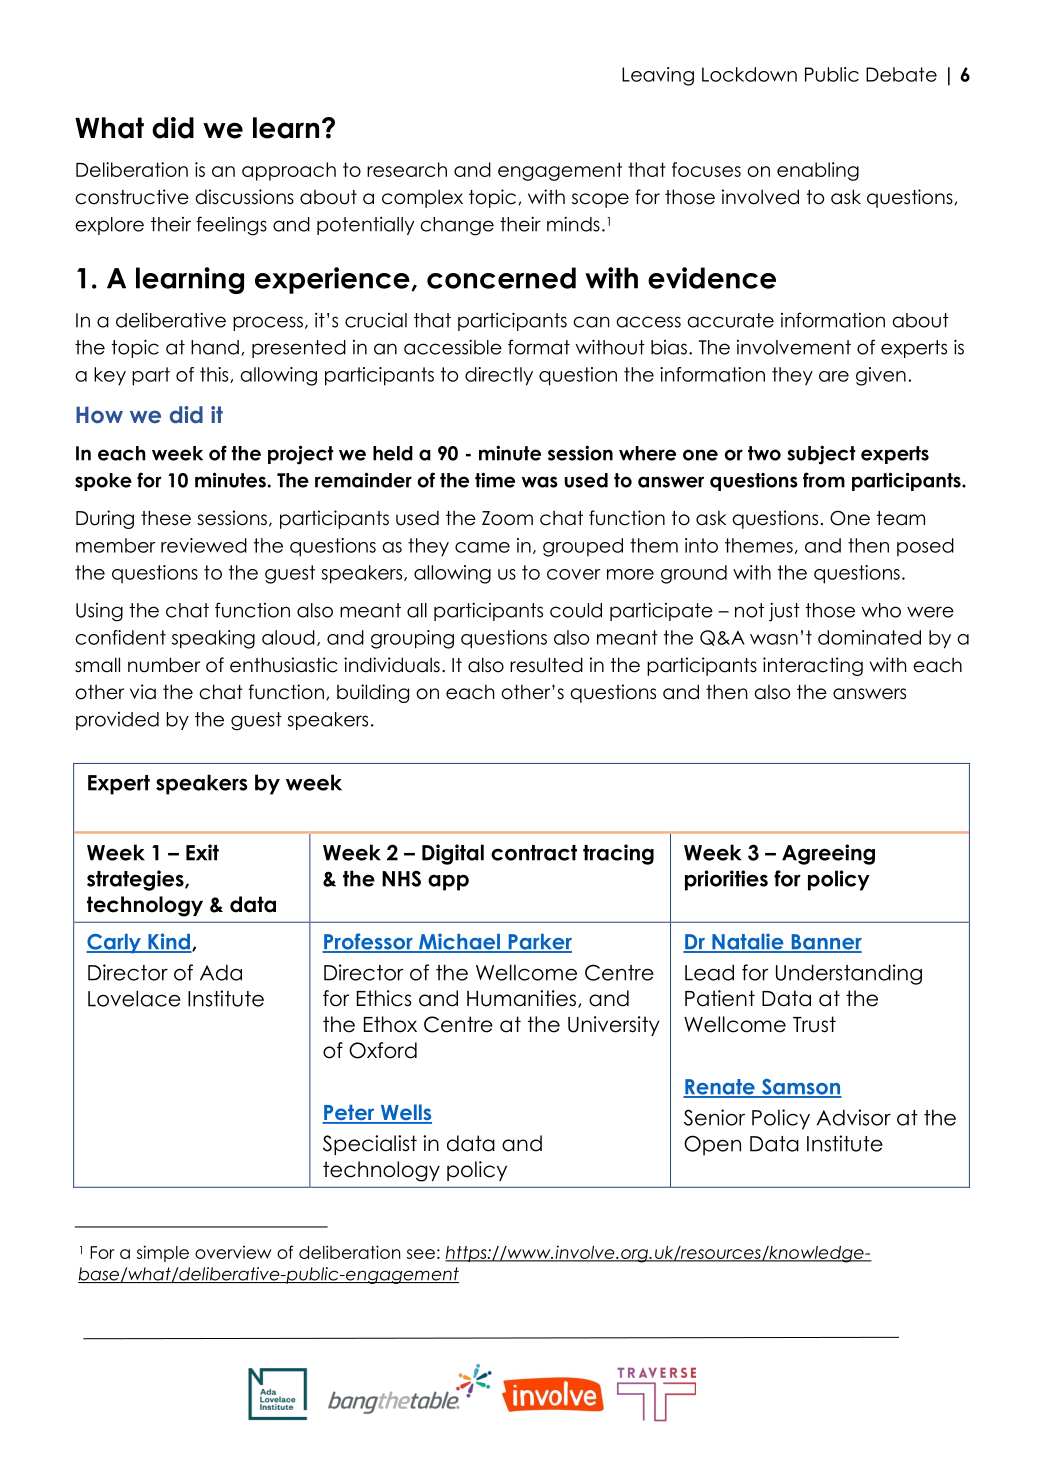 Image resolution: width=1045 pixels, height=1478 pixels. I want to click on Debate, so click(901, 74).
